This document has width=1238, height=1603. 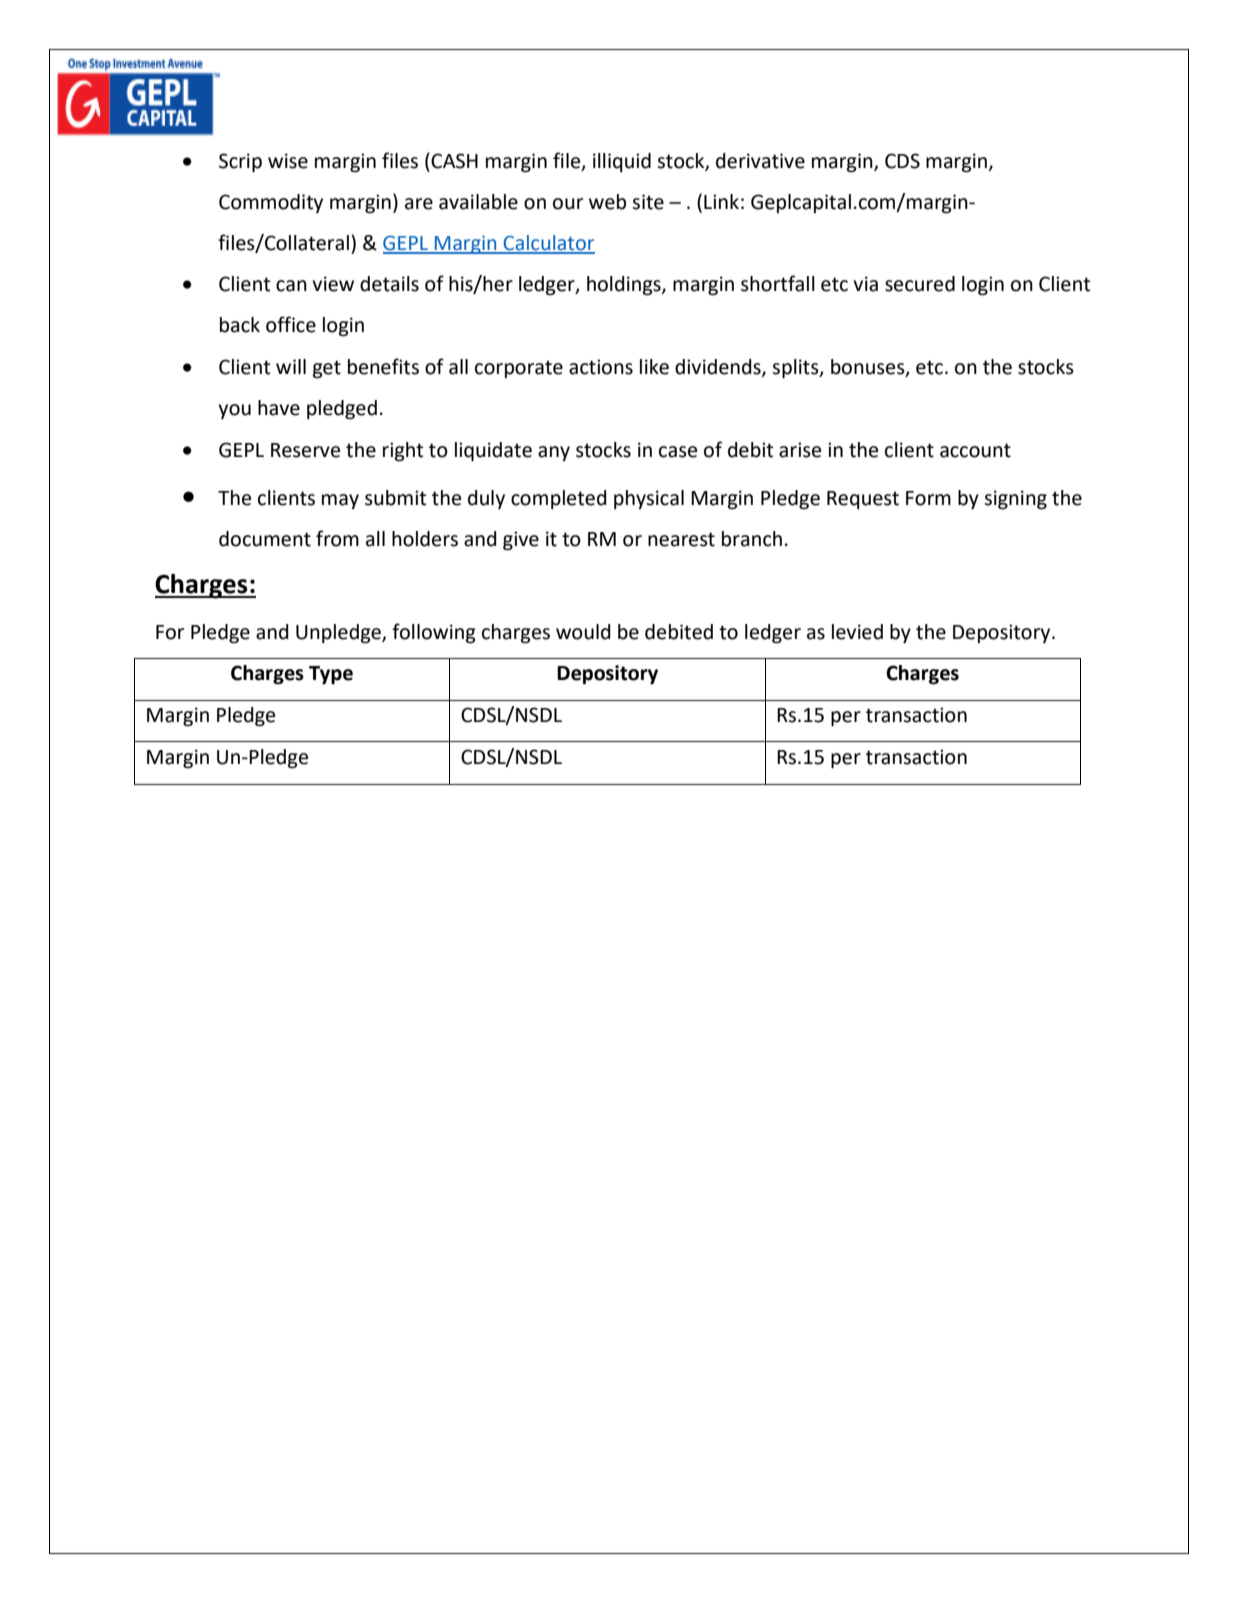 What do you see at coordinates (928, 498) in the document?
I see `Form` at bounding box center [928, 498].
